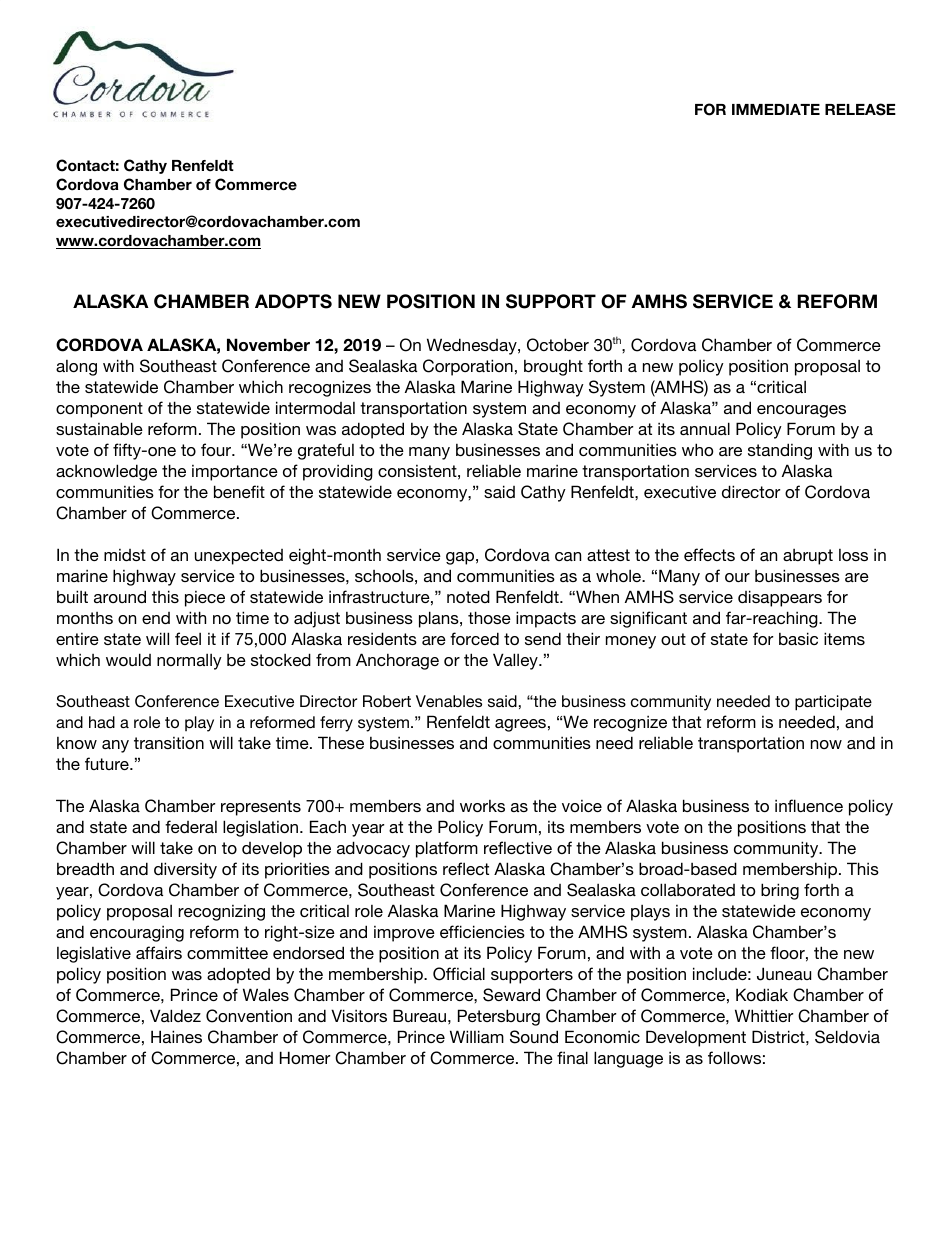  Describe the element at coordinates (176, 1036) in the screenshot. I see `Haines` at that location.
